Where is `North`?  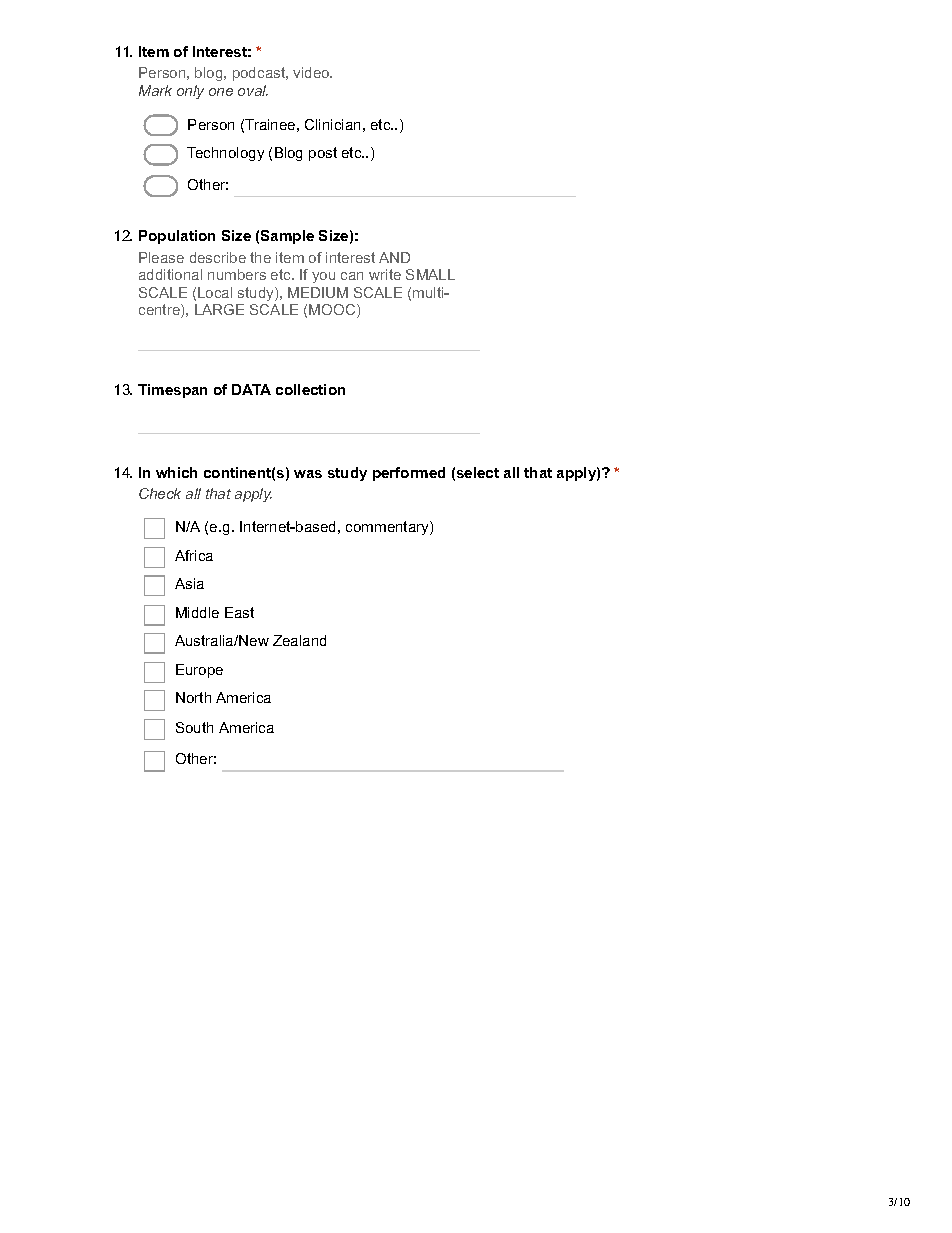 North is located at coordinates (193, 697).
